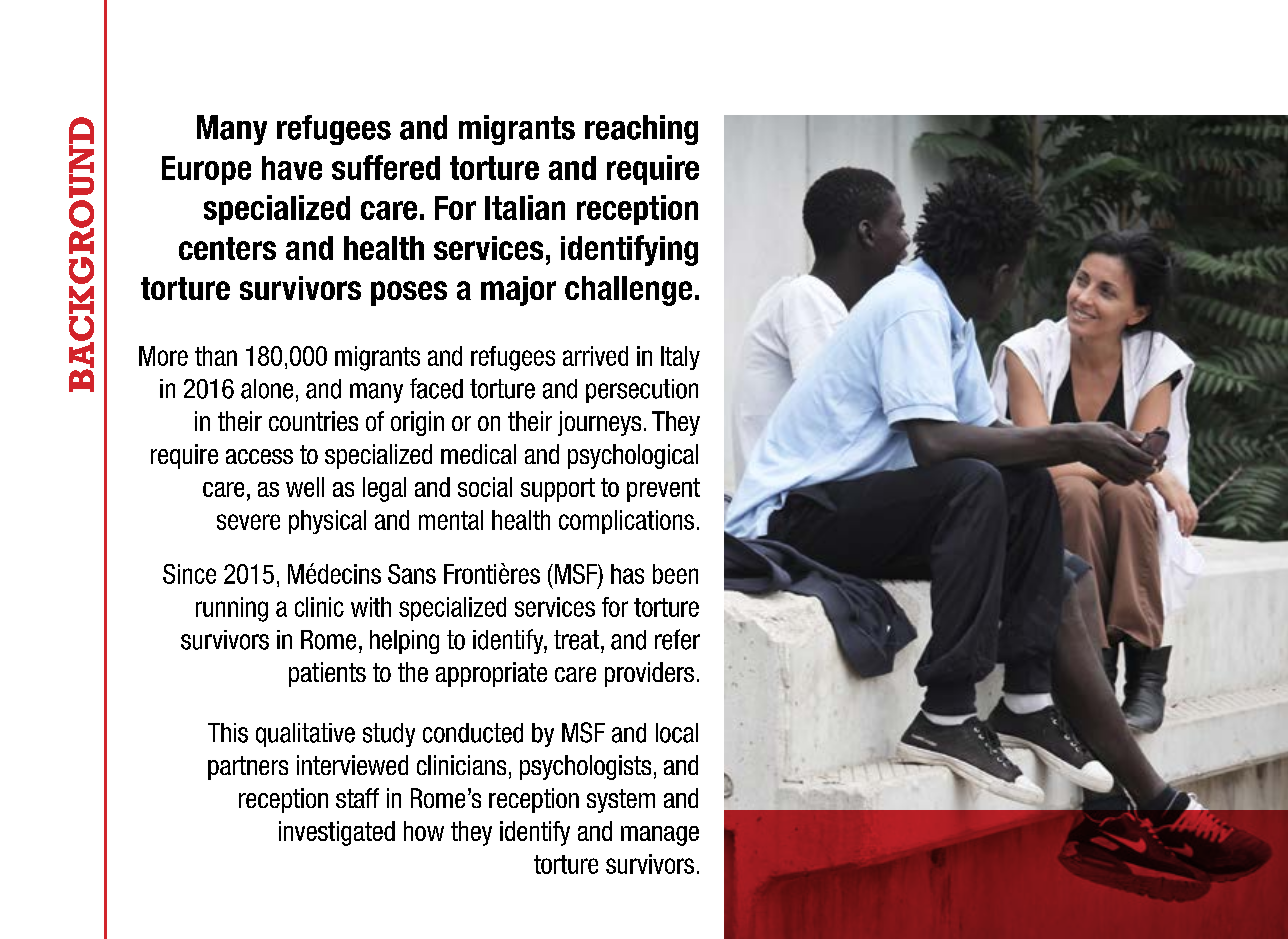 This screenshot has width=1288, height=939. Describe the element at coordinates (424, 831) in the screenshot. I see `how` at that location.
